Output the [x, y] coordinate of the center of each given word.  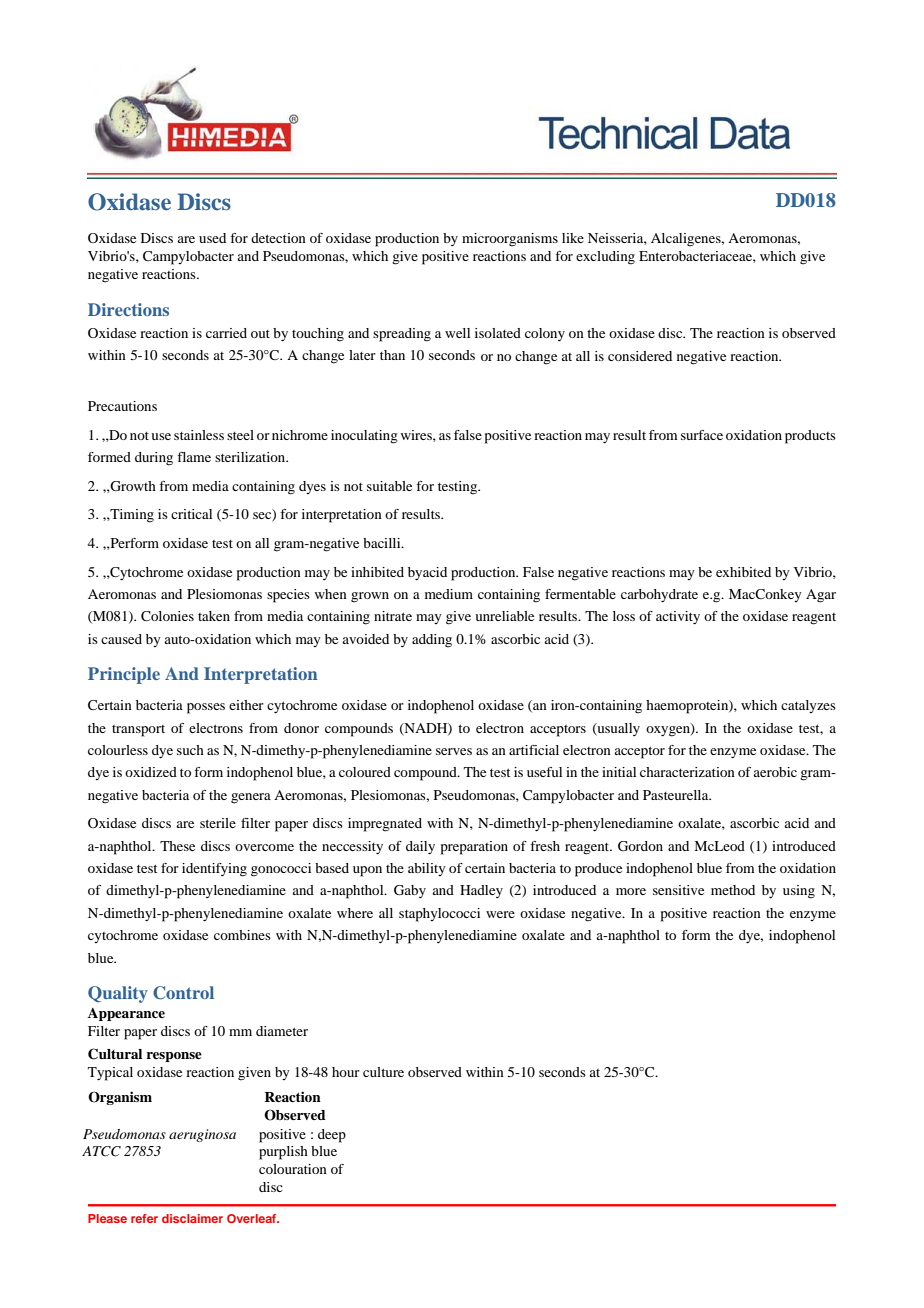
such [190, 750]
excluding [605, 258]
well [457, 333]
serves [454, 751]
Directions [128, 309]
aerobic [775, 772]
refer [144, 1218]
